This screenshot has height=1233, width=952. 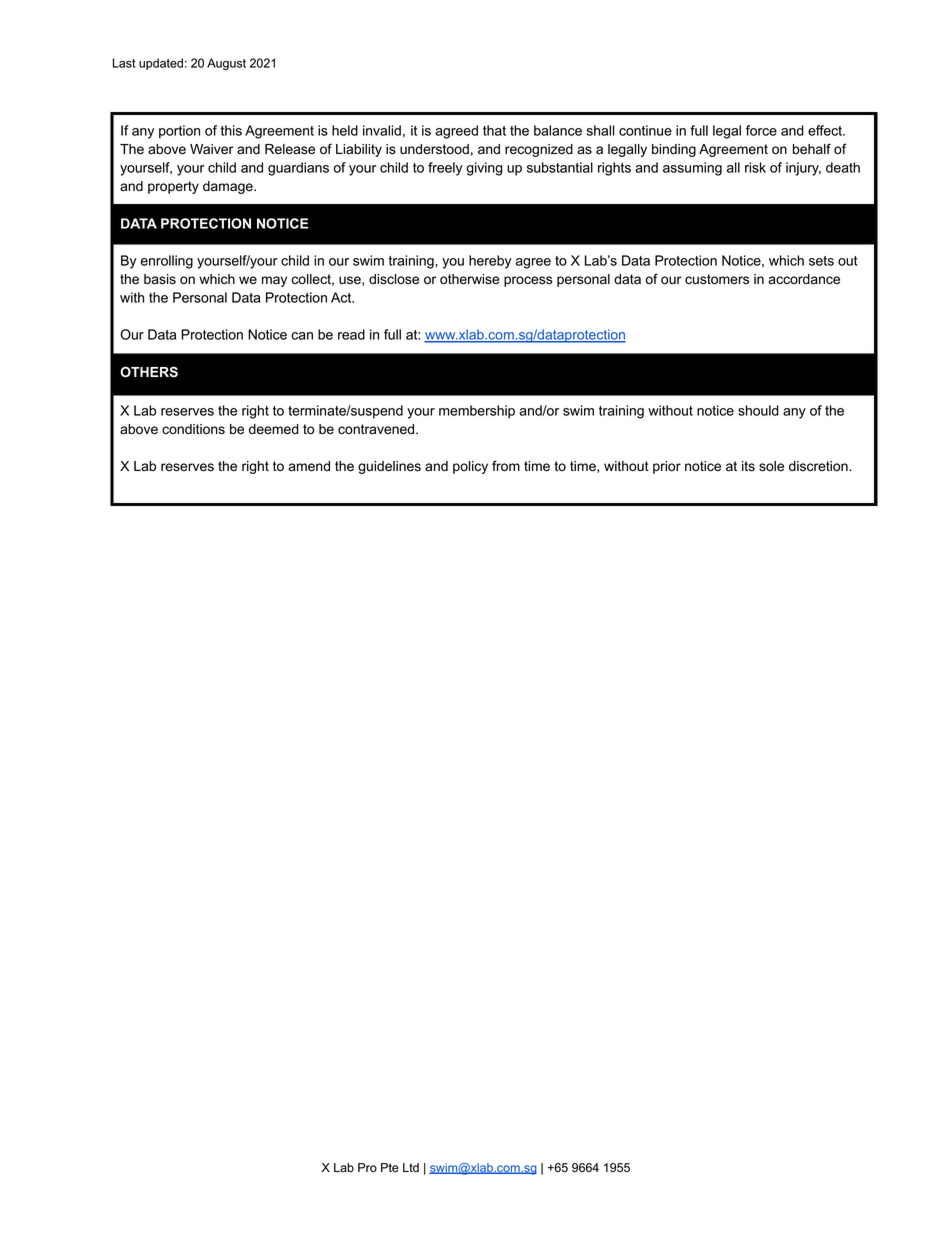 I want to click on sole, so click(x=771, y=466).
